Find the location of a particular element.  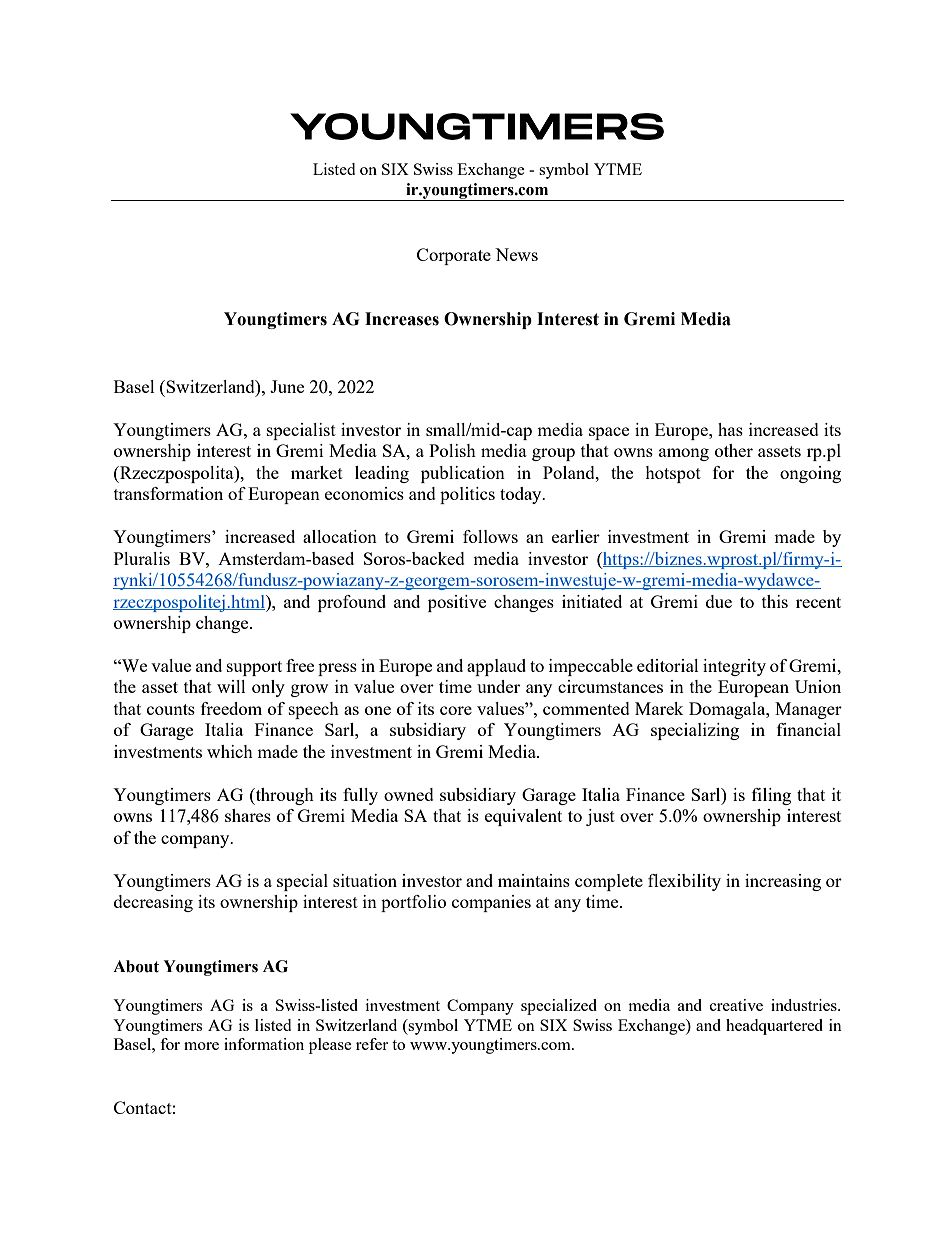

News is located at coordinates (516, 254).
